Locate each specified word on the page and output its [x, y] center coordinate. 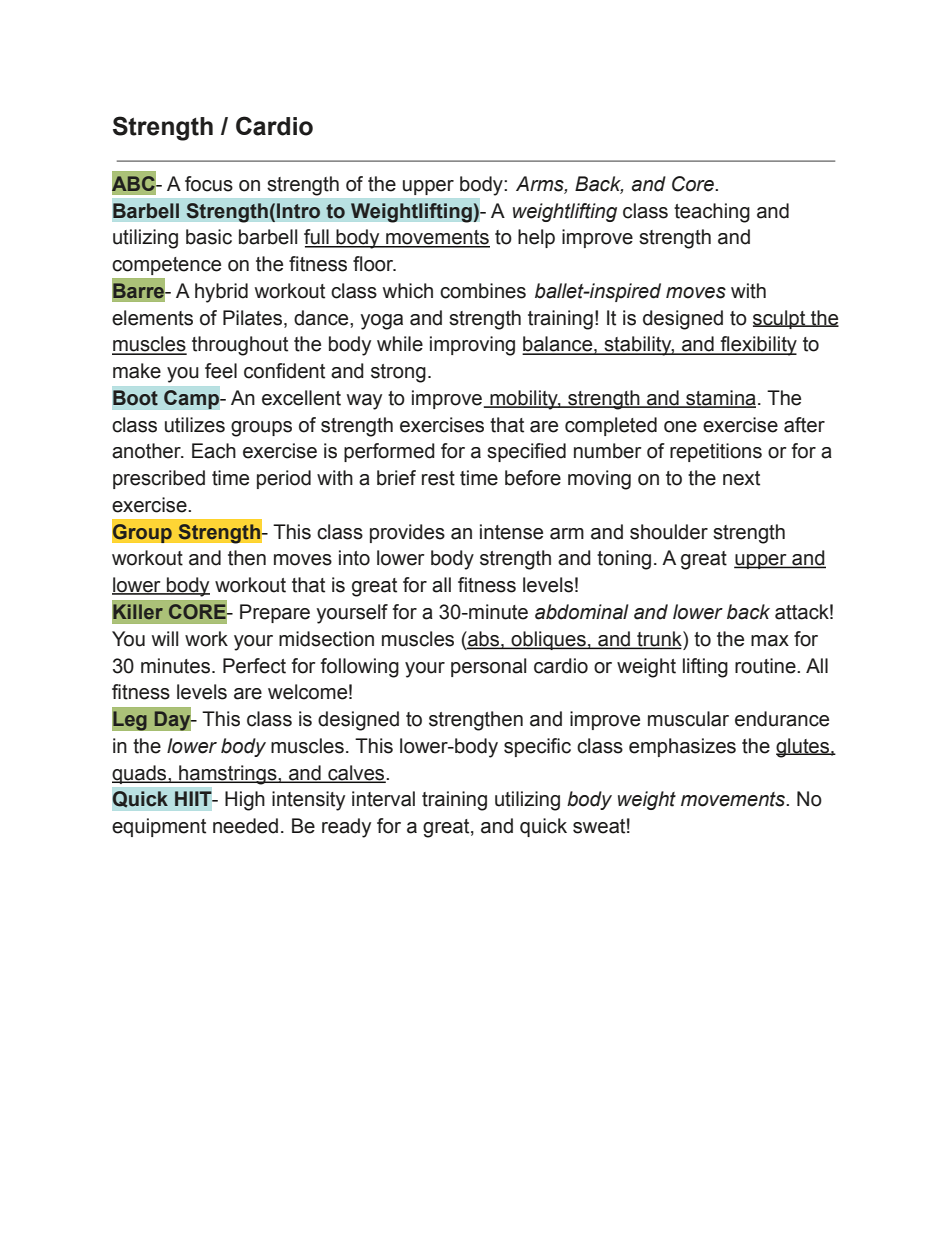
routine [766, 666]
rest [438, 478]
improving [472, 346]
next [741, 478]
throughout [240, 346]
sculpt [780, 319]
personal [488, 667]
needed [245, 826]
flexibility [757, 346]
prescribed [159, 479]
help [536, 238]
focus [209, 184]
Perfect [254, 666]
